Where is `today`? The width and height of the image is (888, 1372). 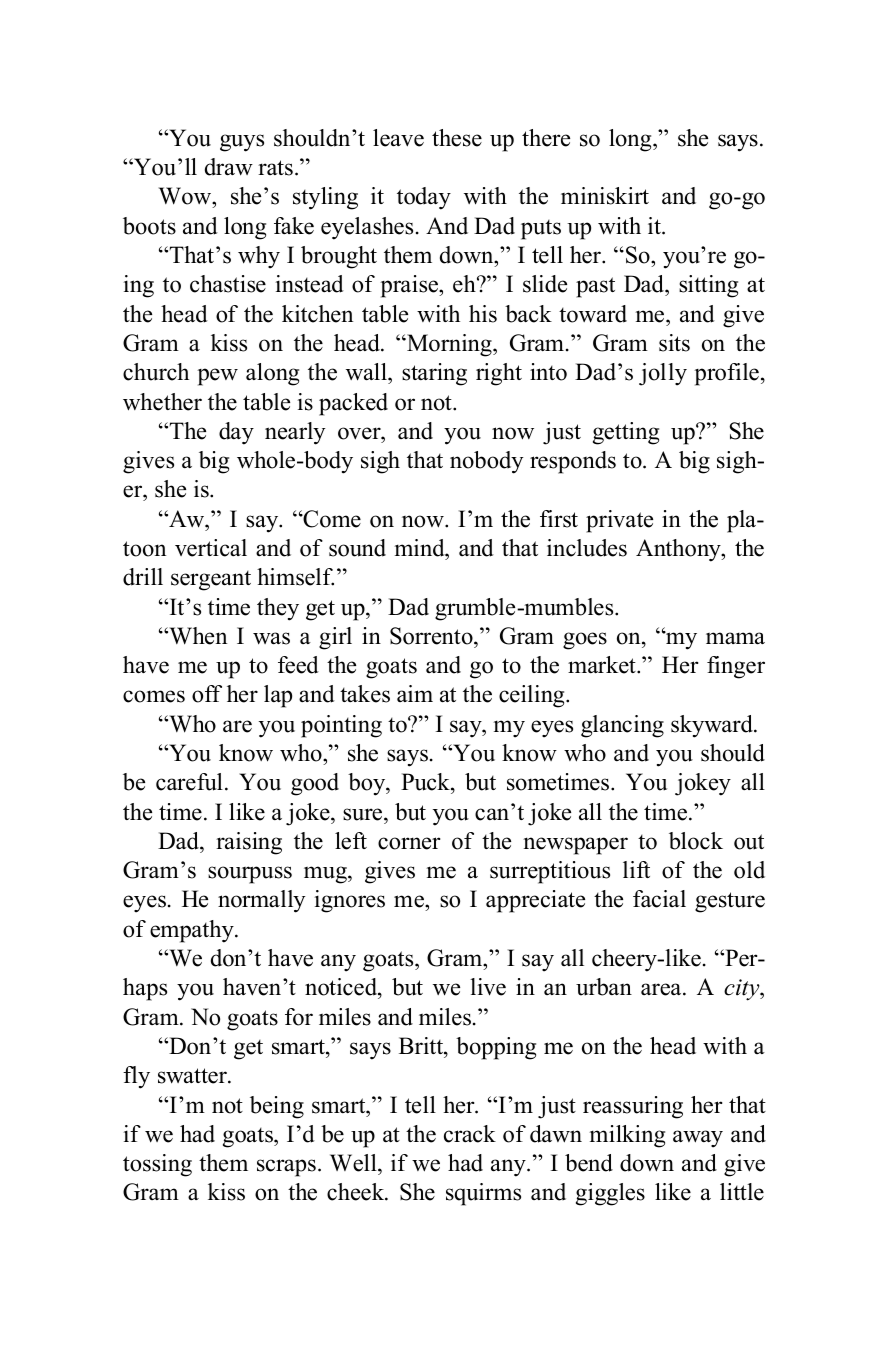 today is located at coordinates (424, 198).
